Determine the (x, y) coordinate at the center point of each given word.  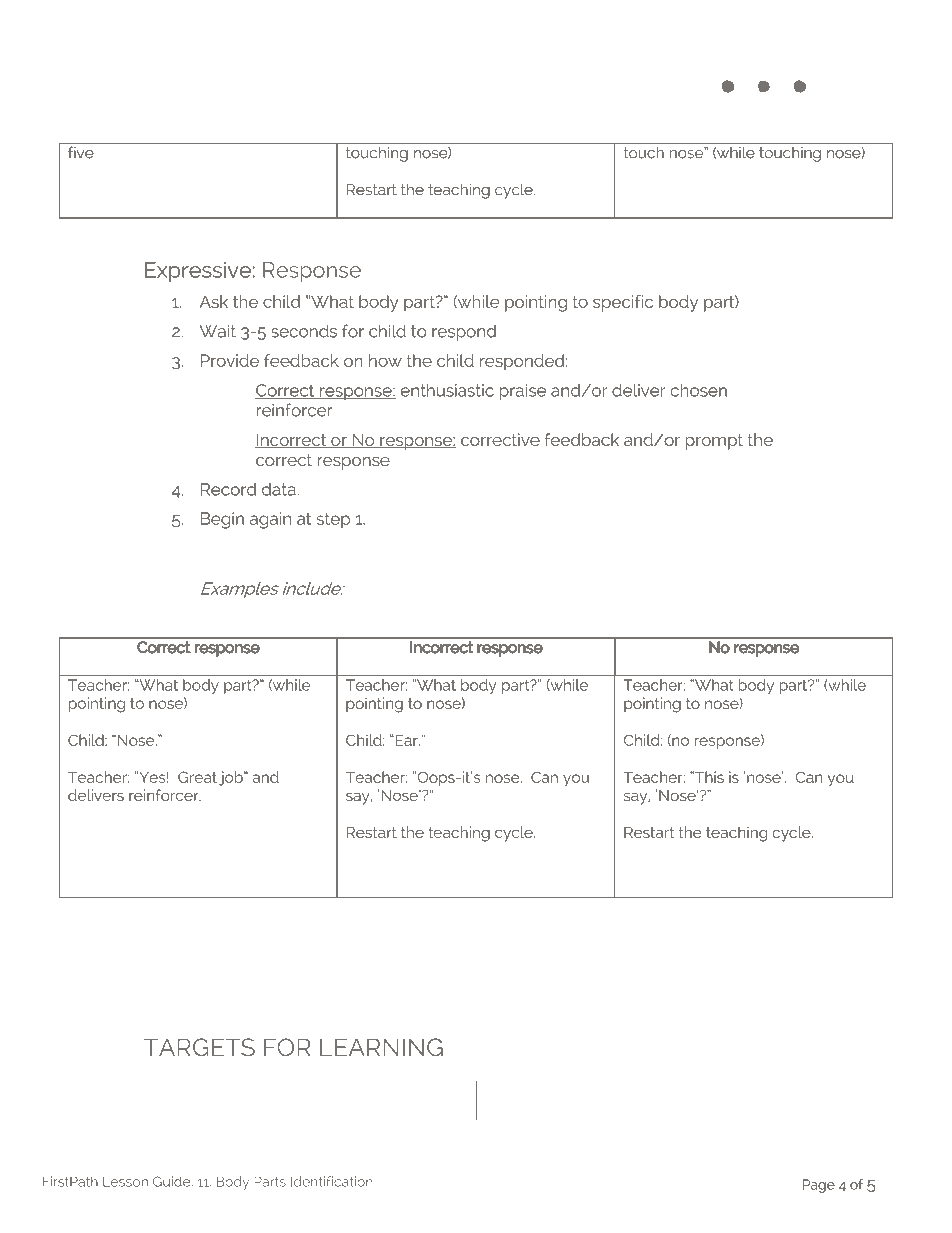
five (81, 152)
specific (623, 303)
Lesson (125, 1182)
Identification (332, 1181)
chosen (698, 390)
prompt (714, 442)
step (333, 520)
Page (819, 1186)
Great (197, 777)
